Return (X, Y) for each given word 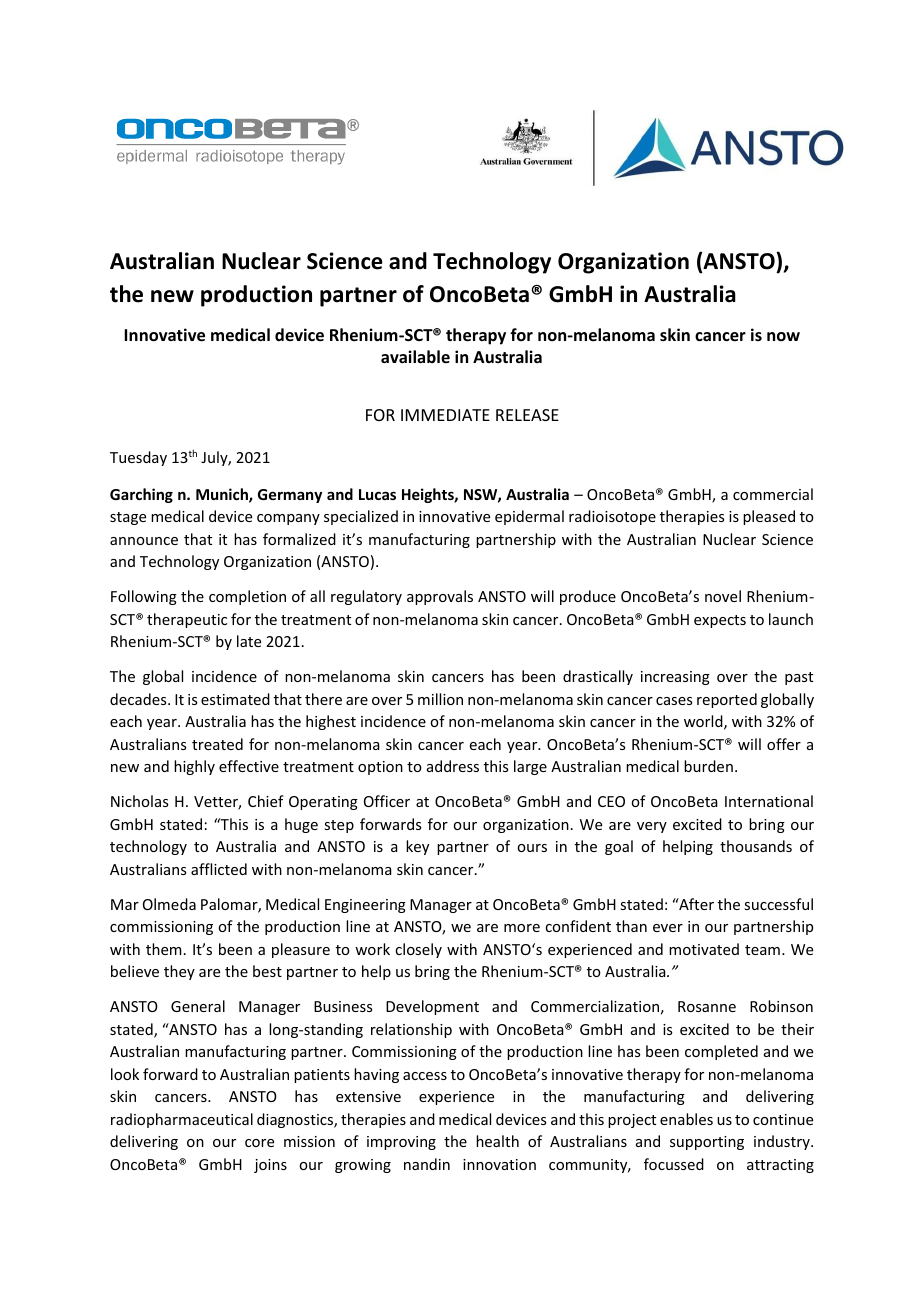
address (453, 766)
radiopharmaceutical (182, 1120)
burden (708, 766)
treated (217, 744)
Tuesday (138, 458)
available (415, 356)
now (783, 336)
